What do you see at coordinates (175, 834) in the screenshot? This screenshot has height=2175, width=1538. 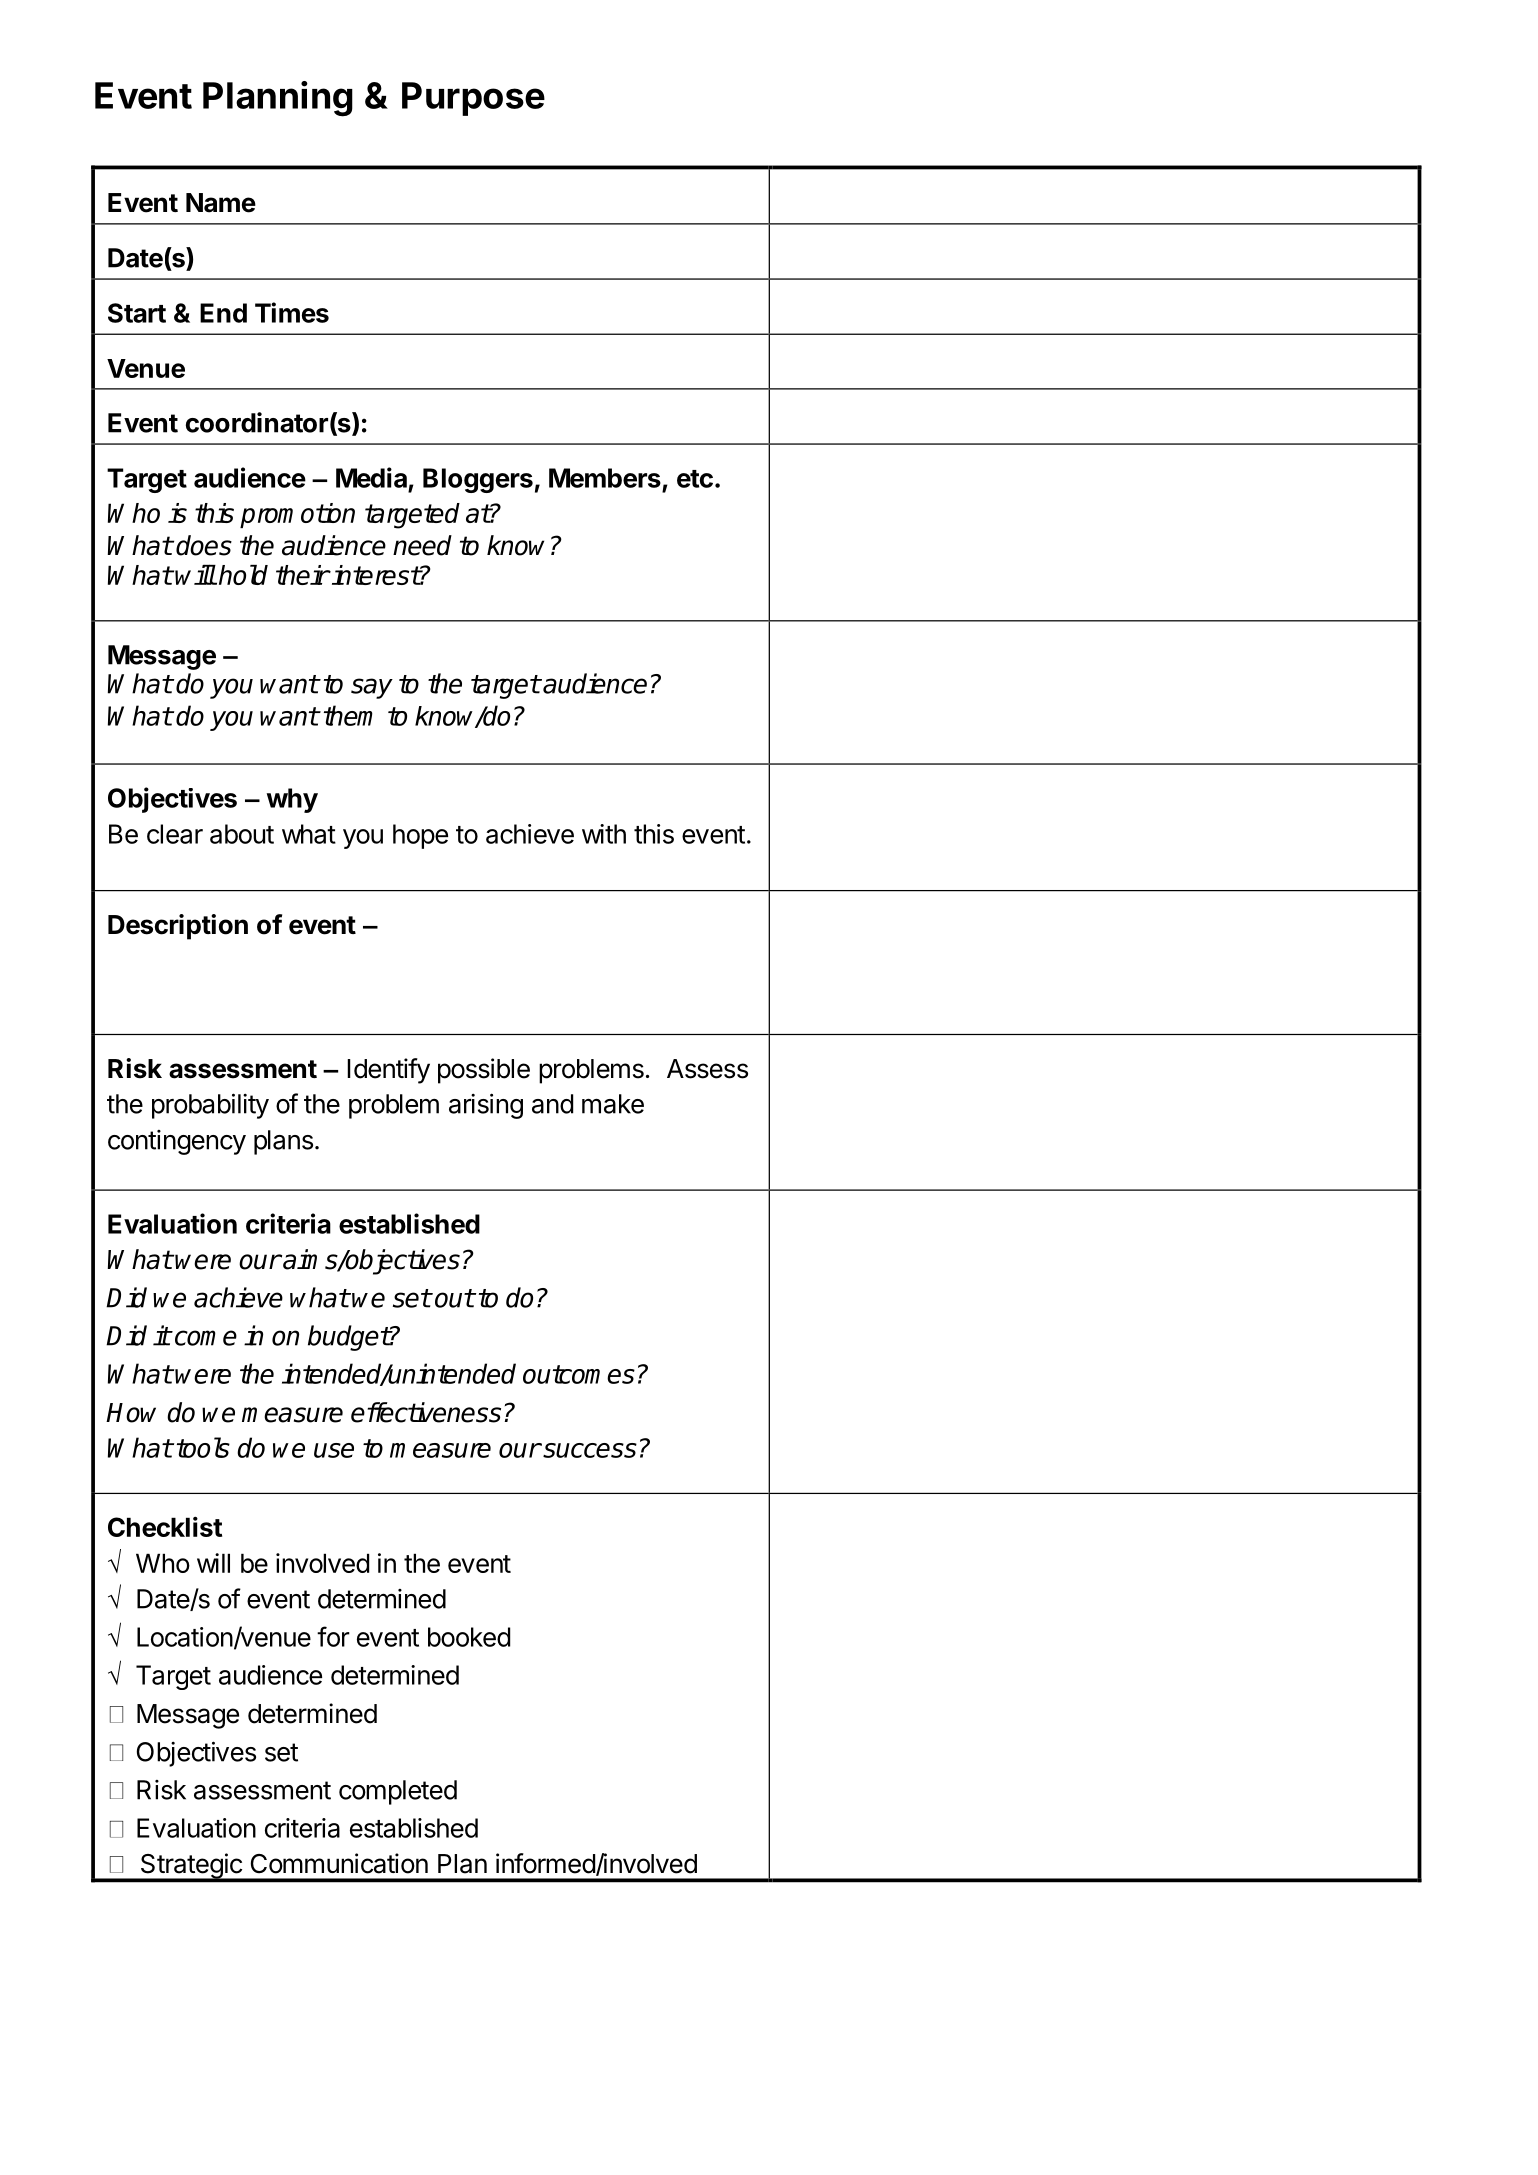 I see `clear` at bounding box center [175, 834].
